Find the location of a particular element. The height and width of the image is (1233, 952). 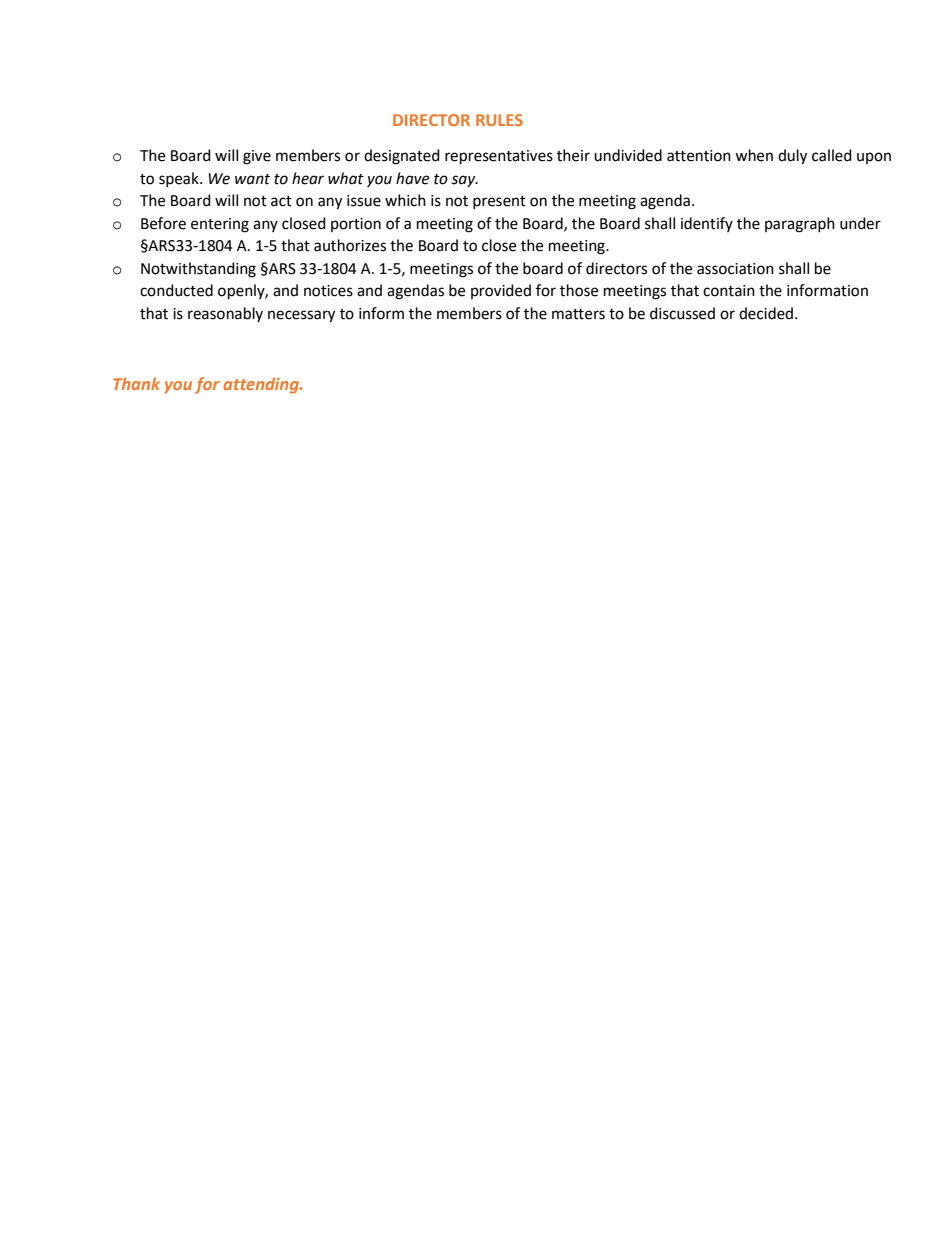

association is located at coordinates (735, 269).
